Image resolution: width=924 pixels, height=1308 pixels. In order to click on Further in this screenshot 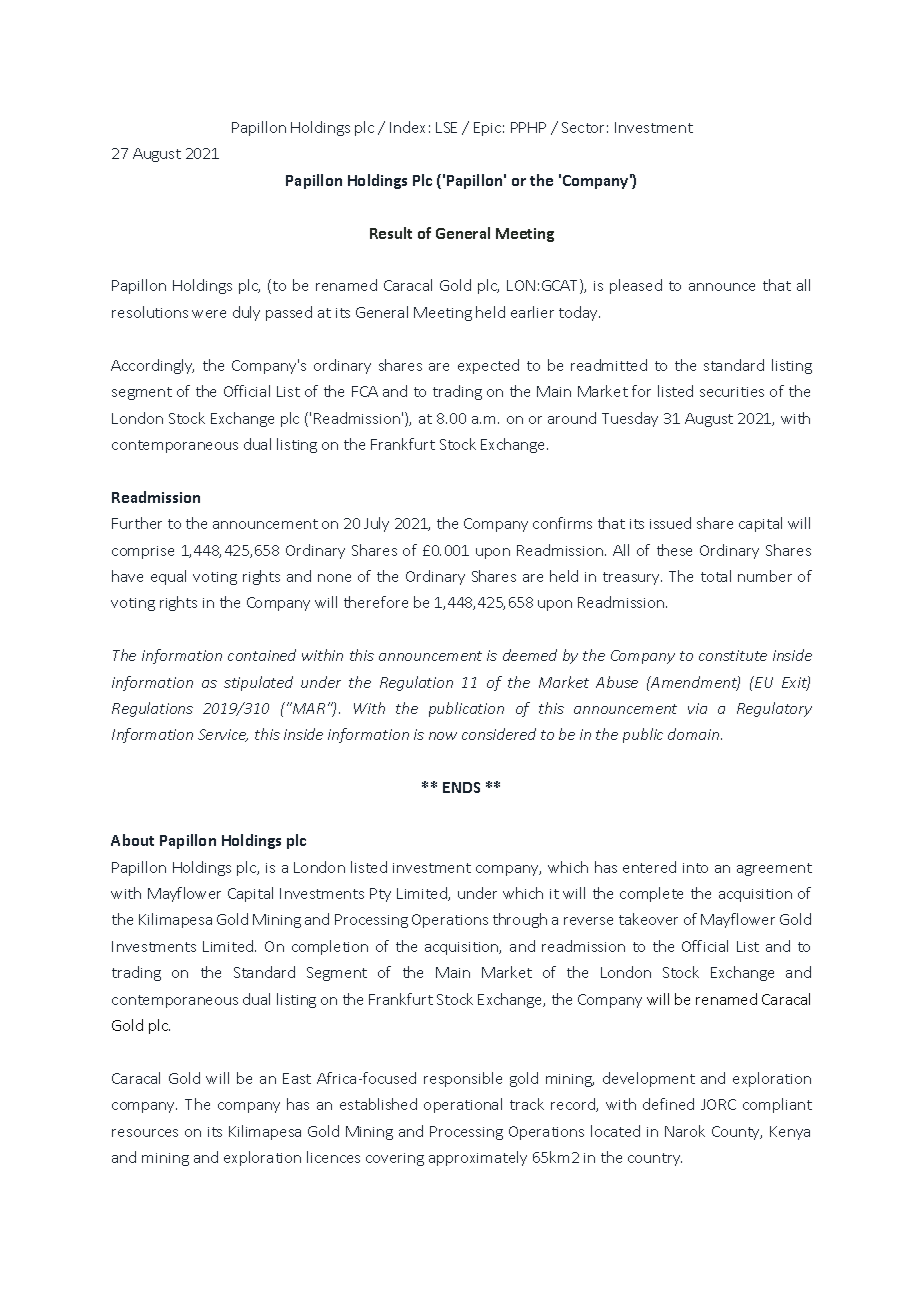, I will do `click(137, 523)`.
